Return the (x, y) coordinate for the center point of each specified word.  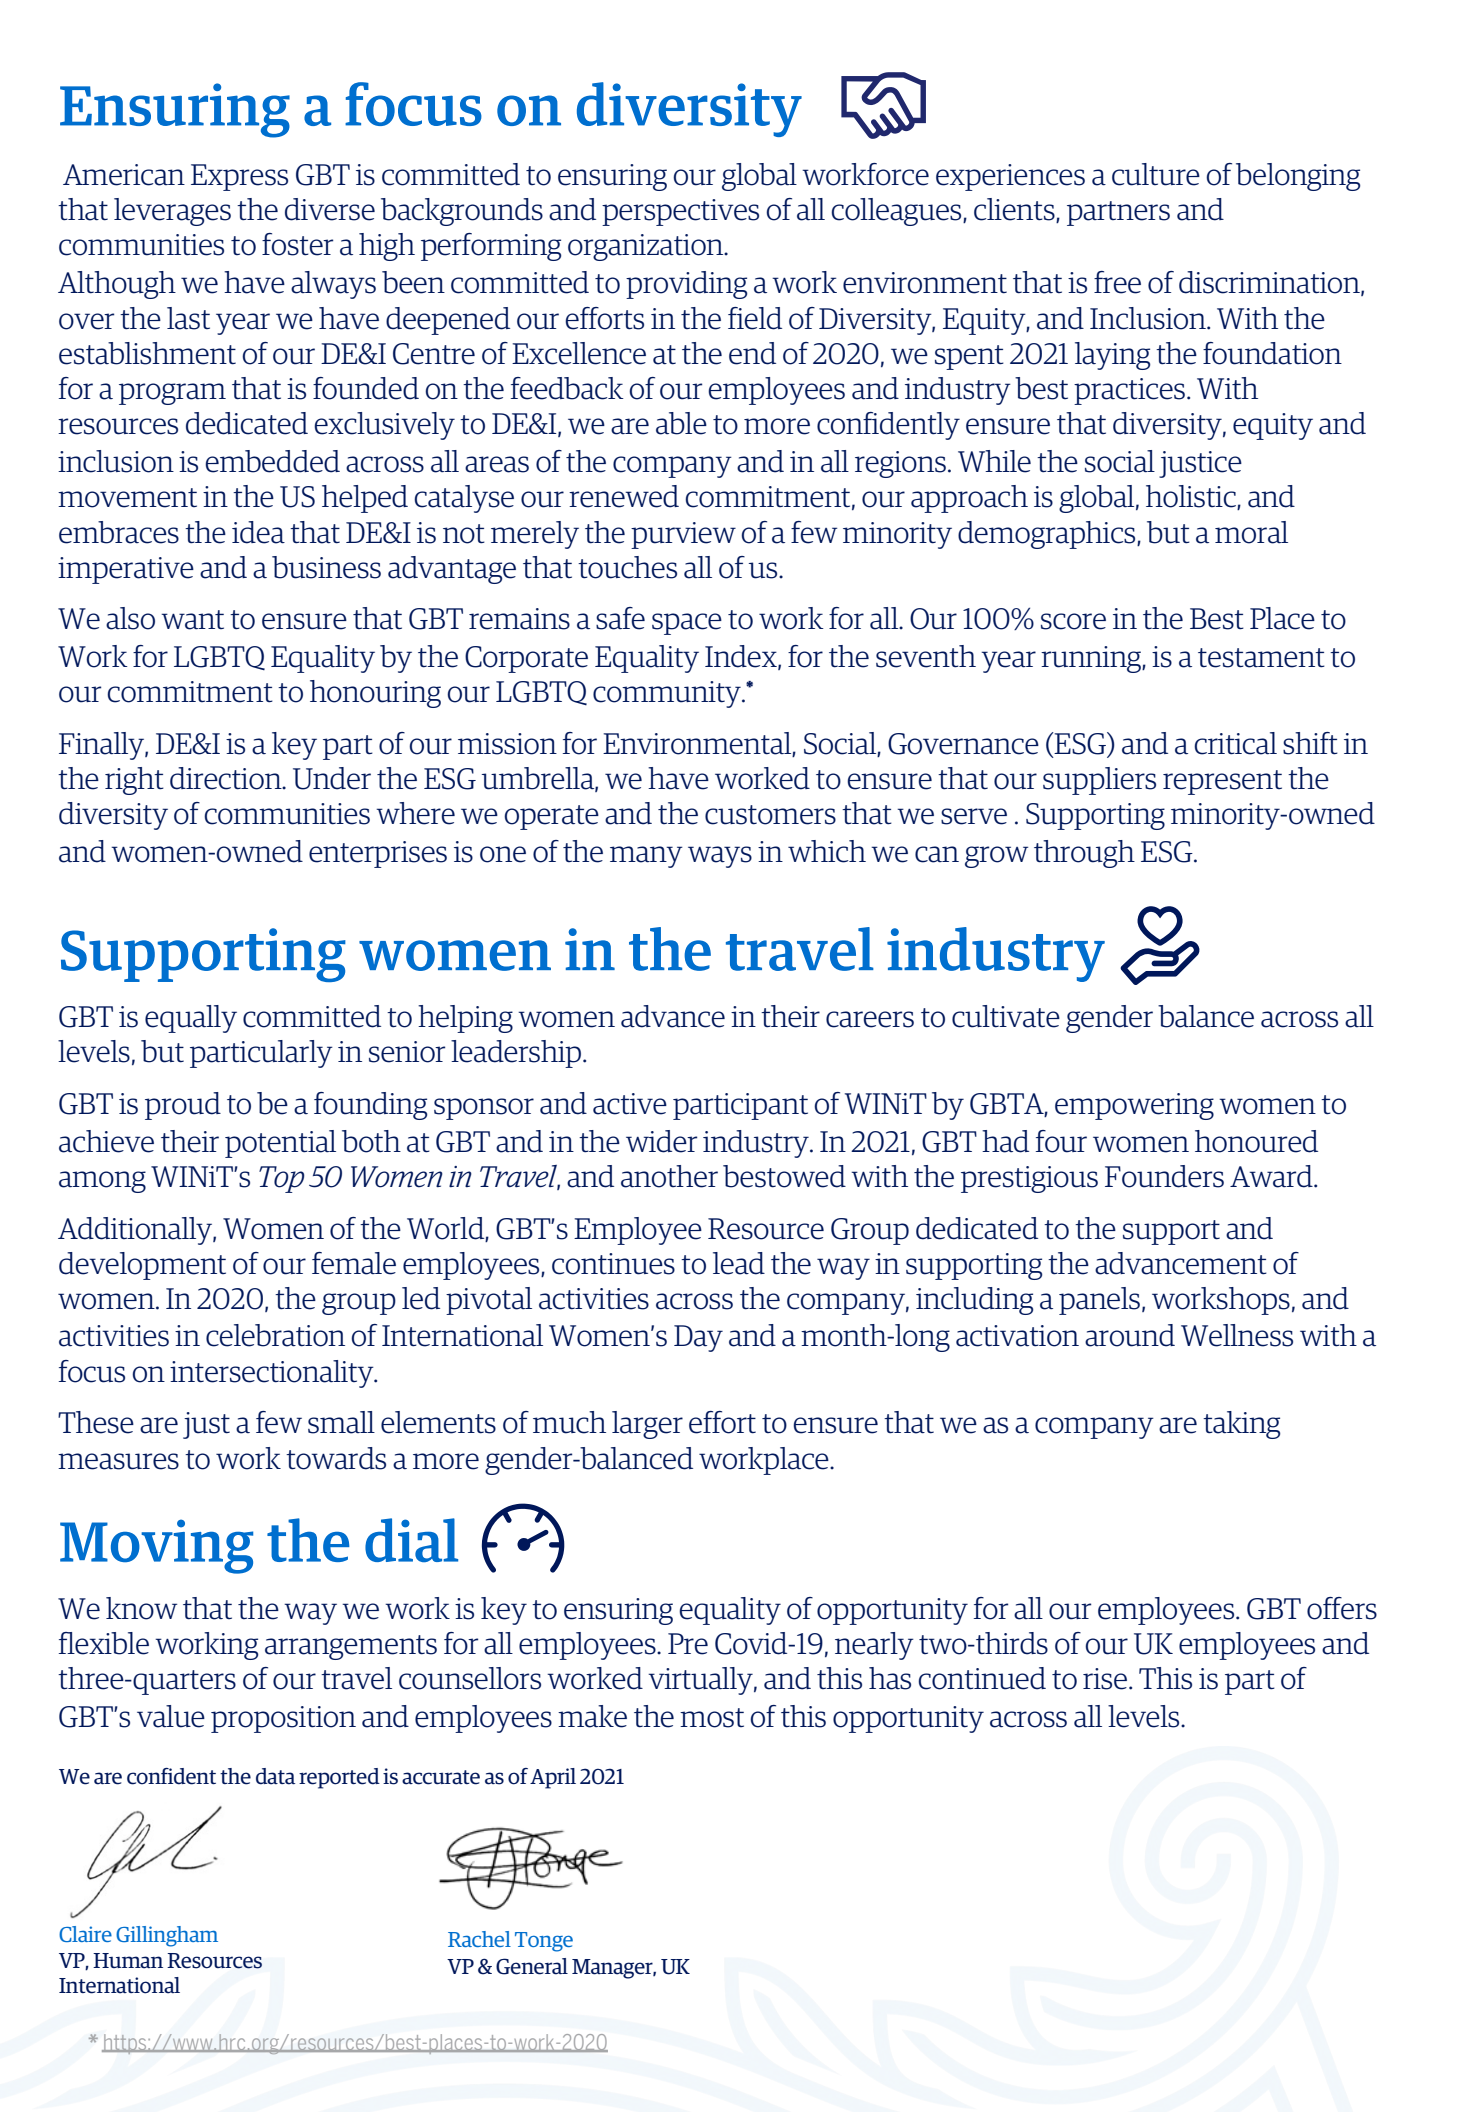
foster (297, 244)
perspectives (680, 212)
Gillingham (167, 1936)
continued (982, 1678)
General (532, 1966)
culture (1156, 174)
